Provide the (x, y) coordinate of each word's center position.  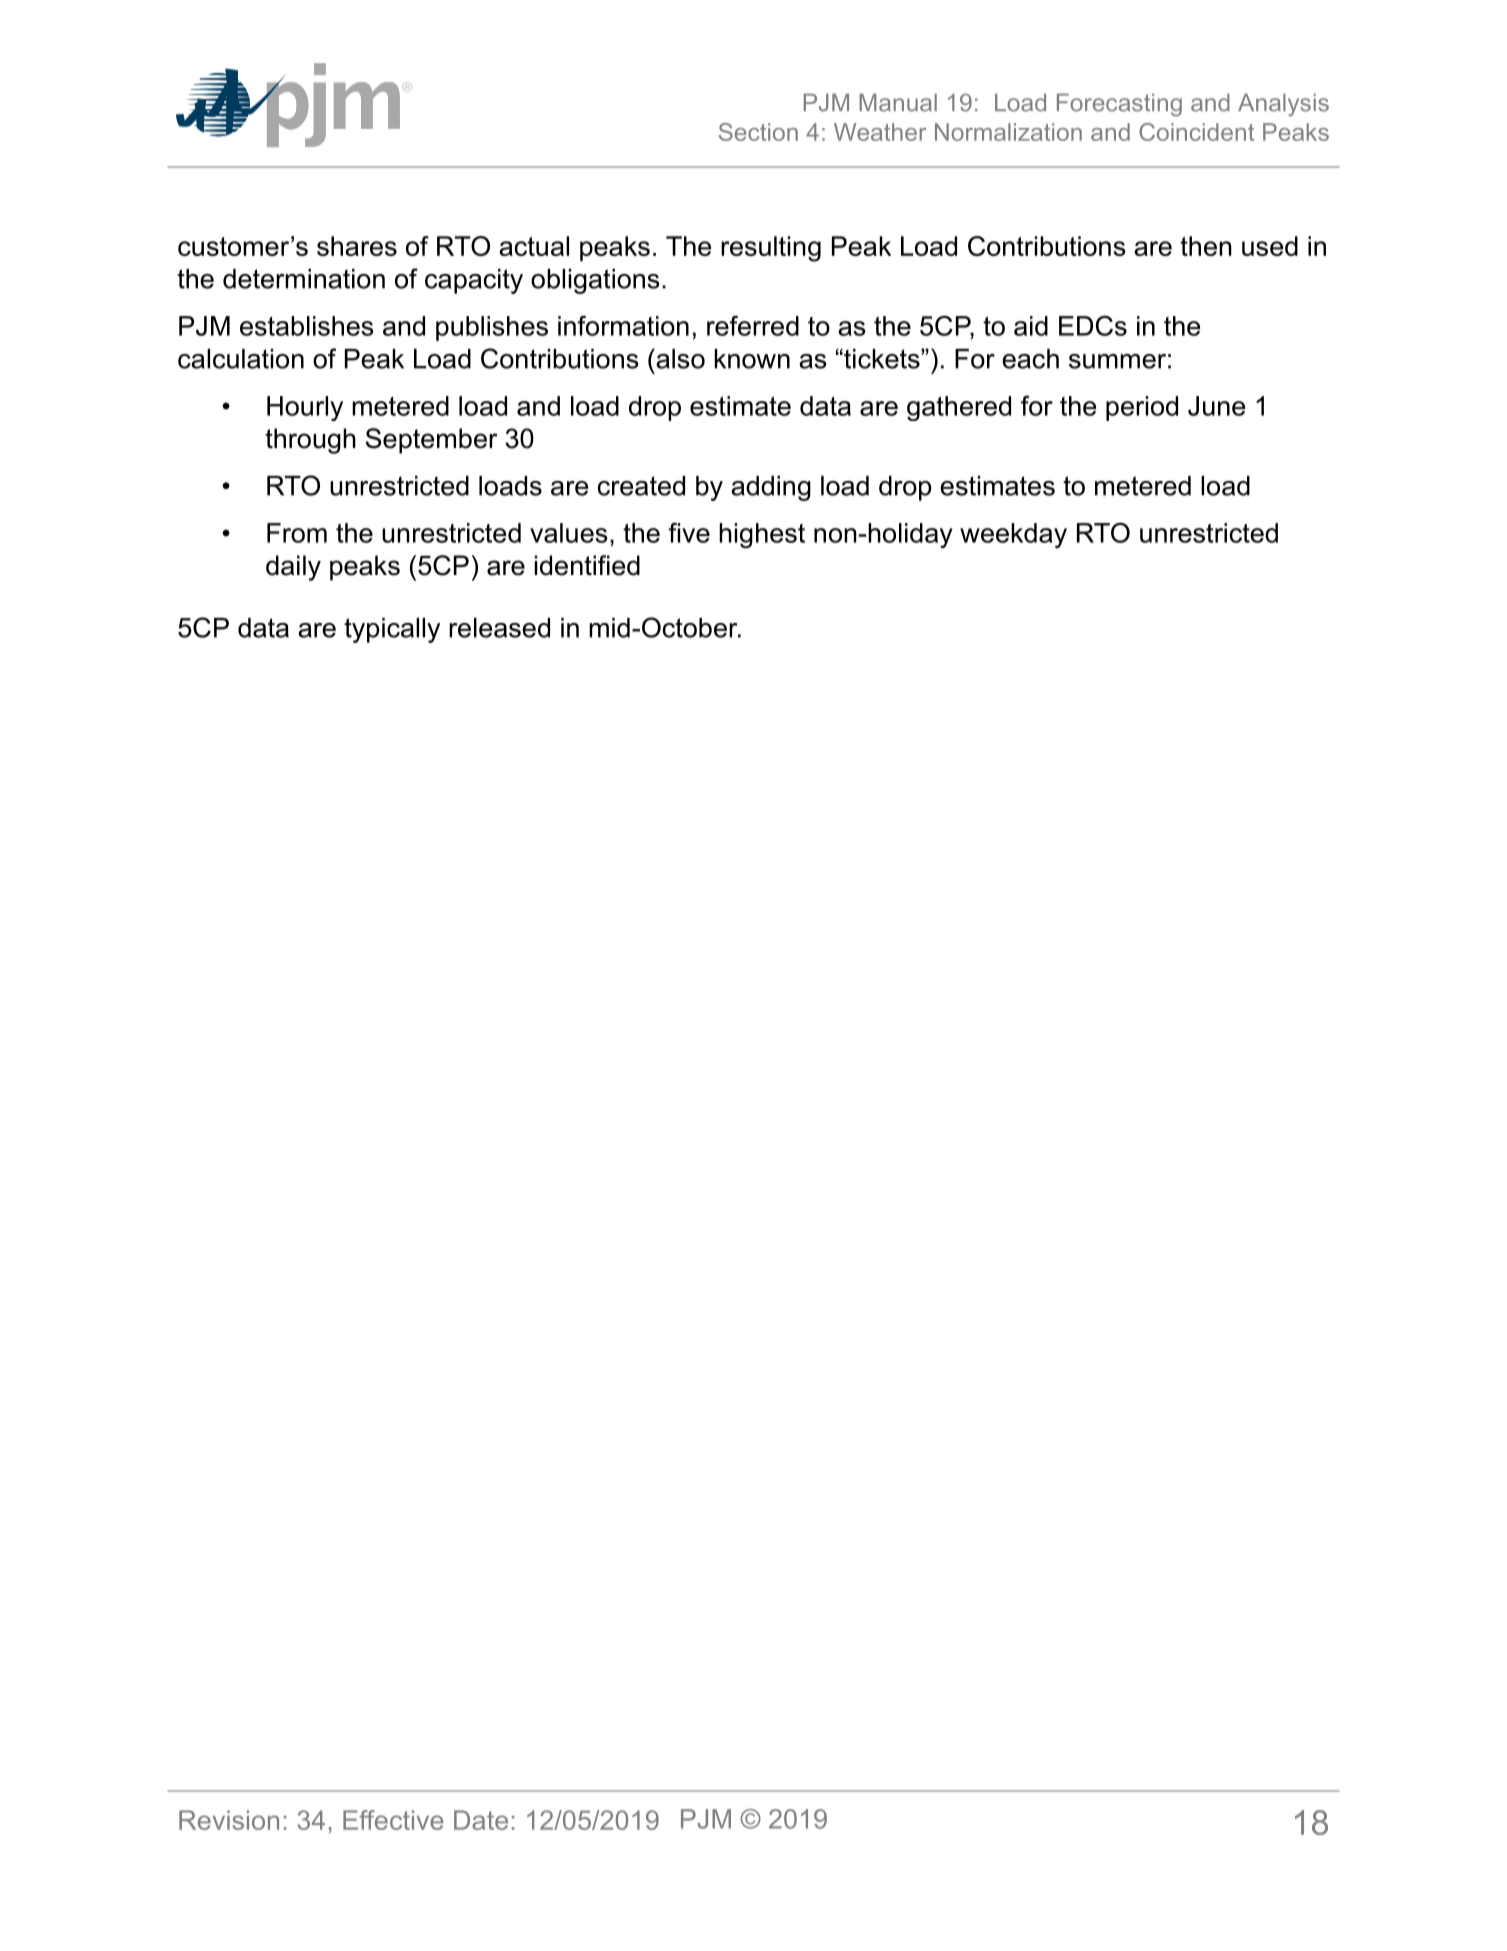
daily (293, 568)
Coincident (1196, 132)
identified (587, 565)
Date (481, 1820)
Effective (393, 1820)
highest (762, 535)
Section (758, 132)
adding (771, 488)
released (499, 628)
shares (357, 246)
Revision (229, 1820)
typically (392, 630)
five (689, 533)
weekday (1013, 535)
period (1142, 408)
